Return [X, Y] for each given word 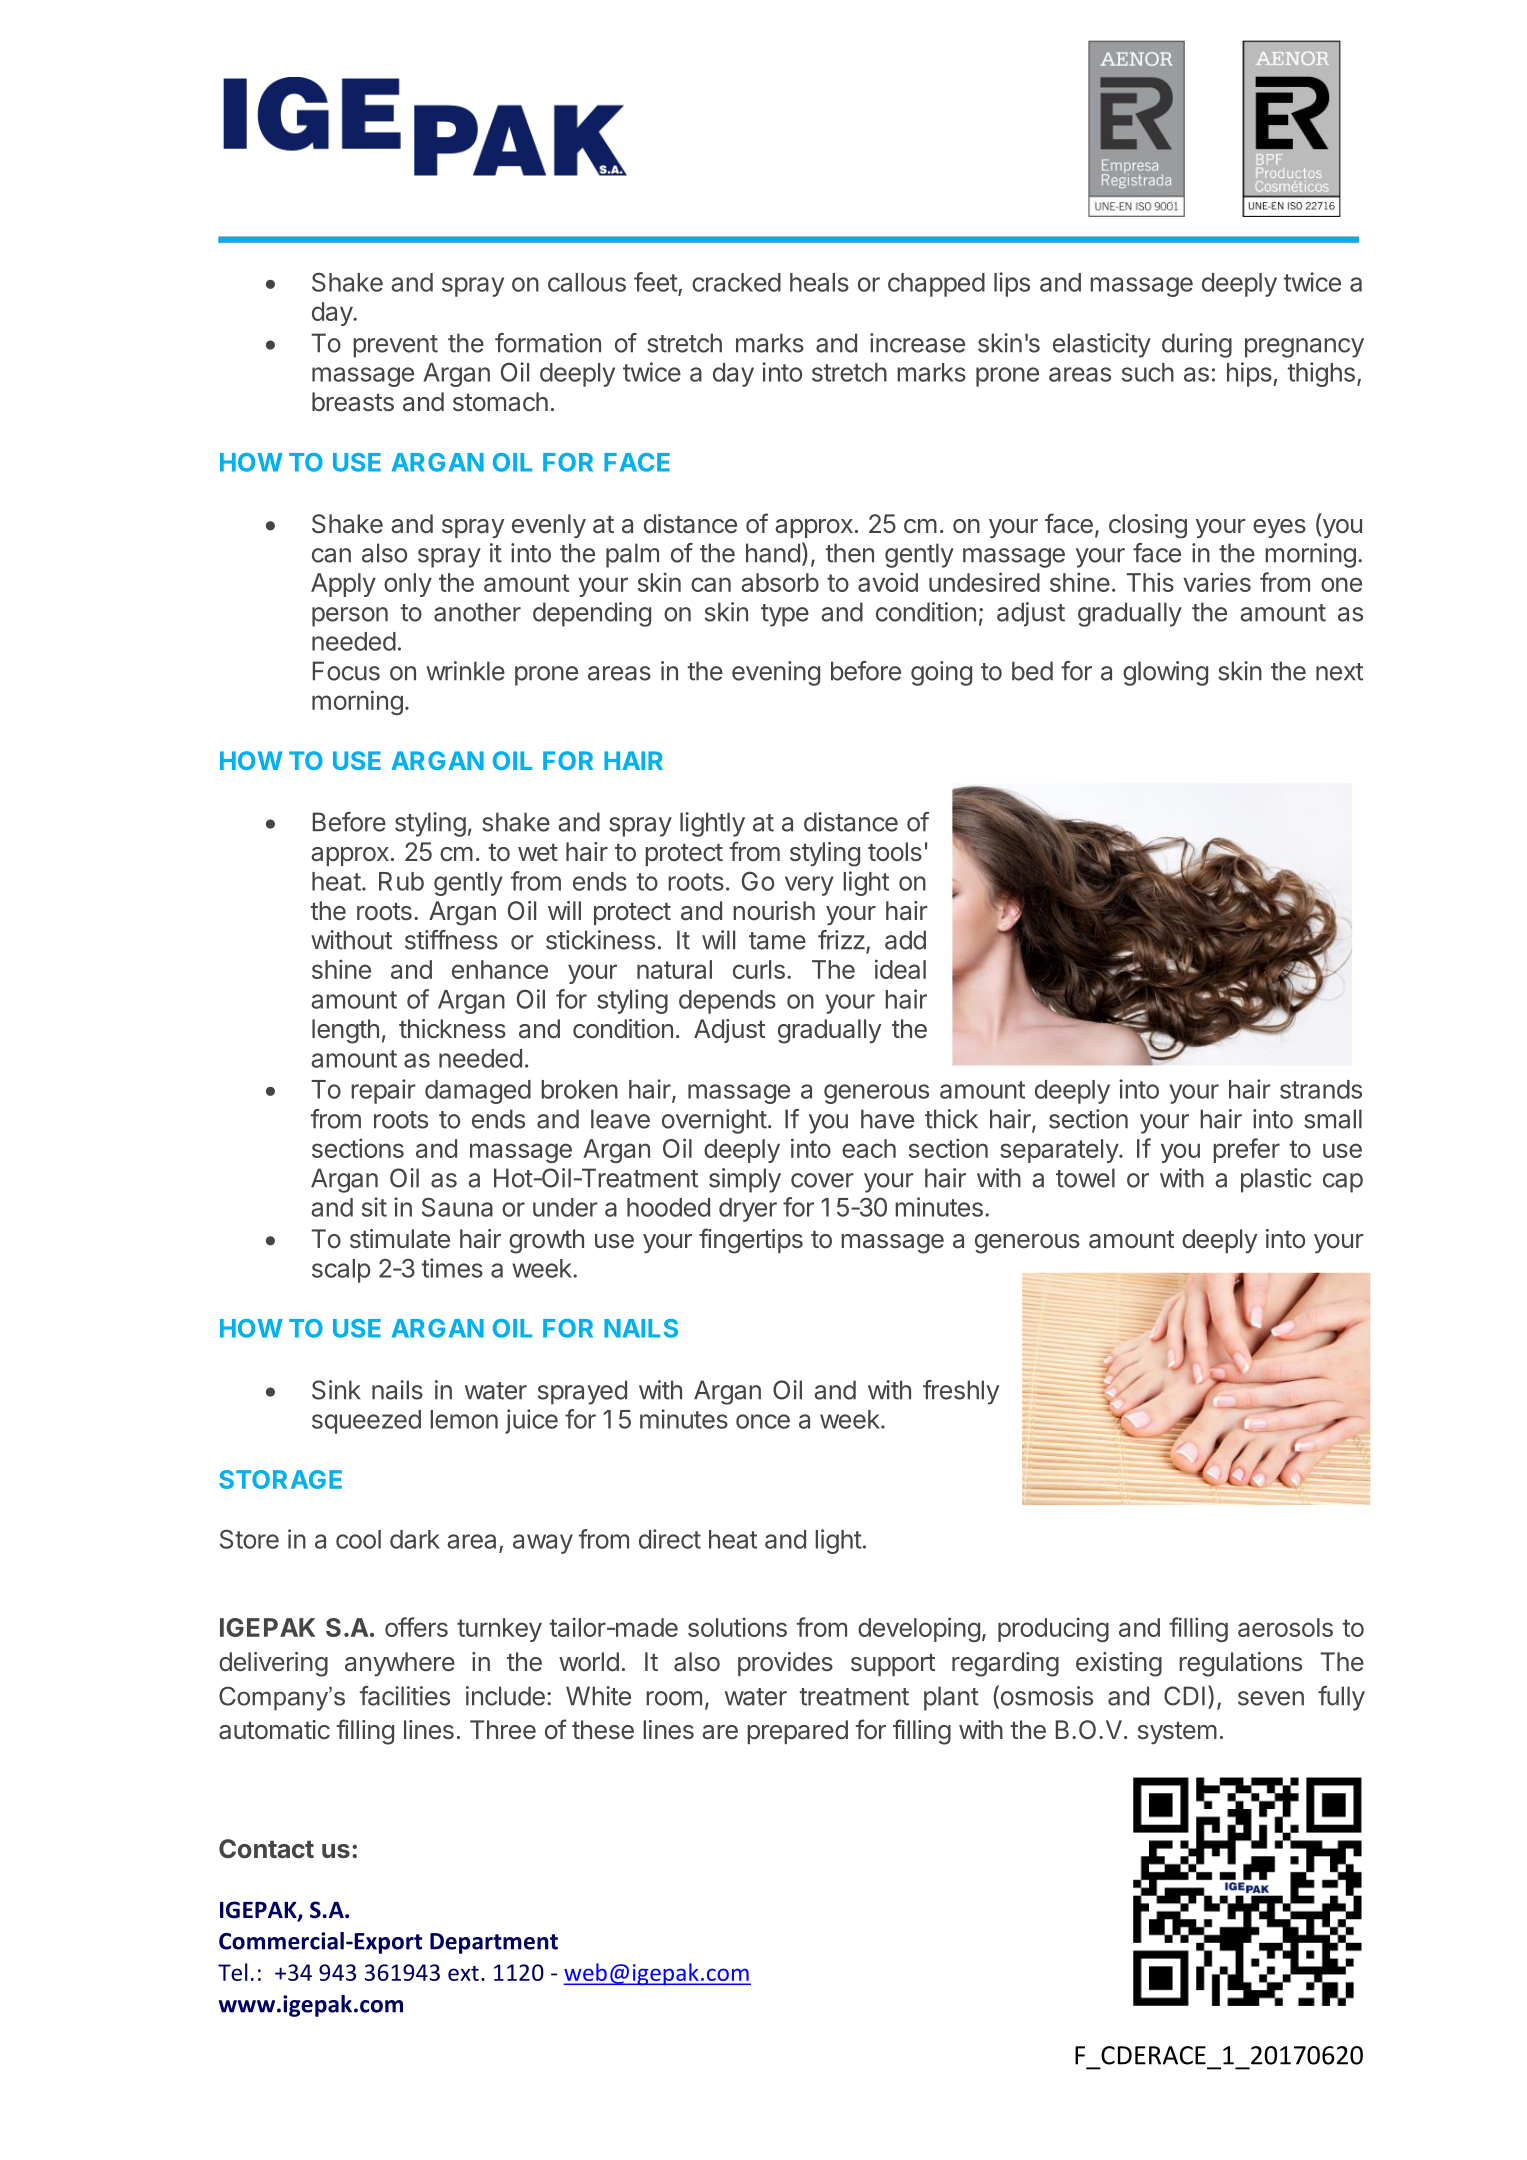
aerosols [1285, 1627]
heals [819, 282]
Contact [266, 1848]
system [1177, 1733]
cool [358, 1539]
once [763, 1421]
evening [776, 673]
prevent [395, 346]
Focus [346, 671]
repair [383, 1091]
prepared [797, 1732]
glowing [1165, 673]
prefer [1246, 1150]
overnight [714, 1121]
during [1197, 345]
